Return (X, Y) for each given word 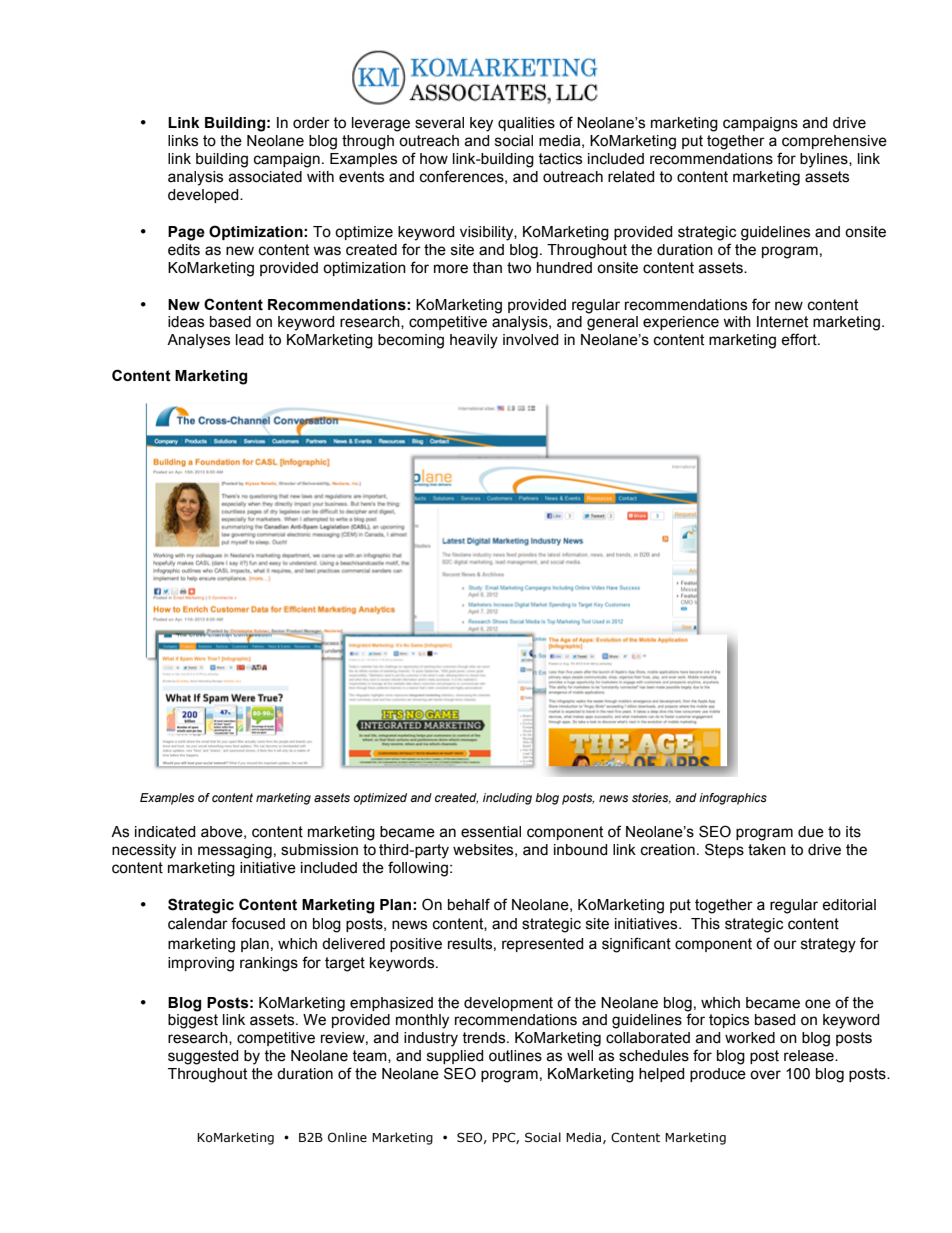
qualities (526, 124)
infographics (733, 799)
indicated (165, 832)
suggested (203, 1057)
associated (265, 177)
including (507, 799)
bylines (825, 160)
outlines (515, 1056)
